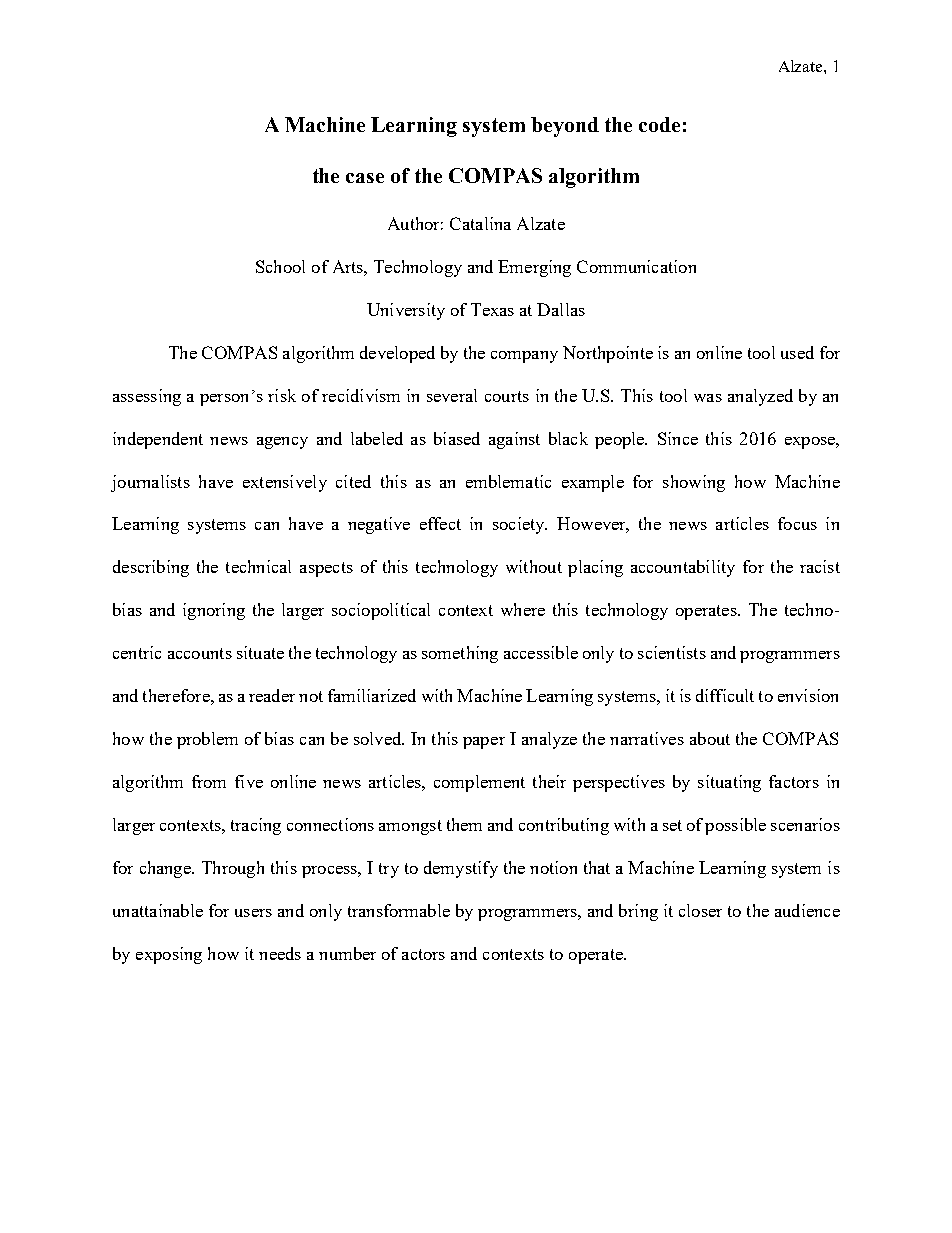 This screenshot has width=952, height=1233. Describe the element at coordinates (399, 910) in the screenshot. I see `transformable` at that location.
